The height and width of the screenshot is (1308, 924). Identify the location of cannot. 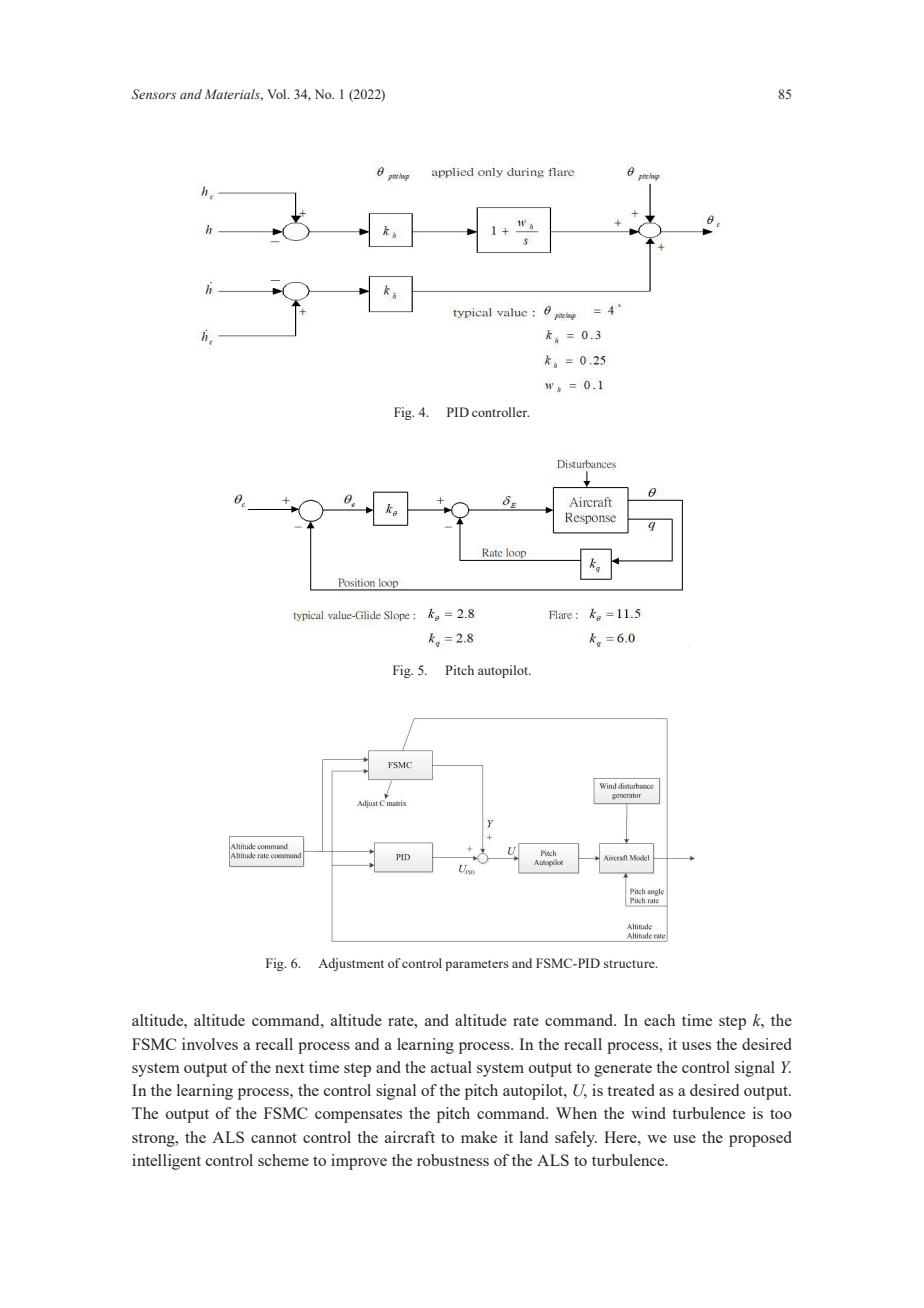
(274, 1138).
